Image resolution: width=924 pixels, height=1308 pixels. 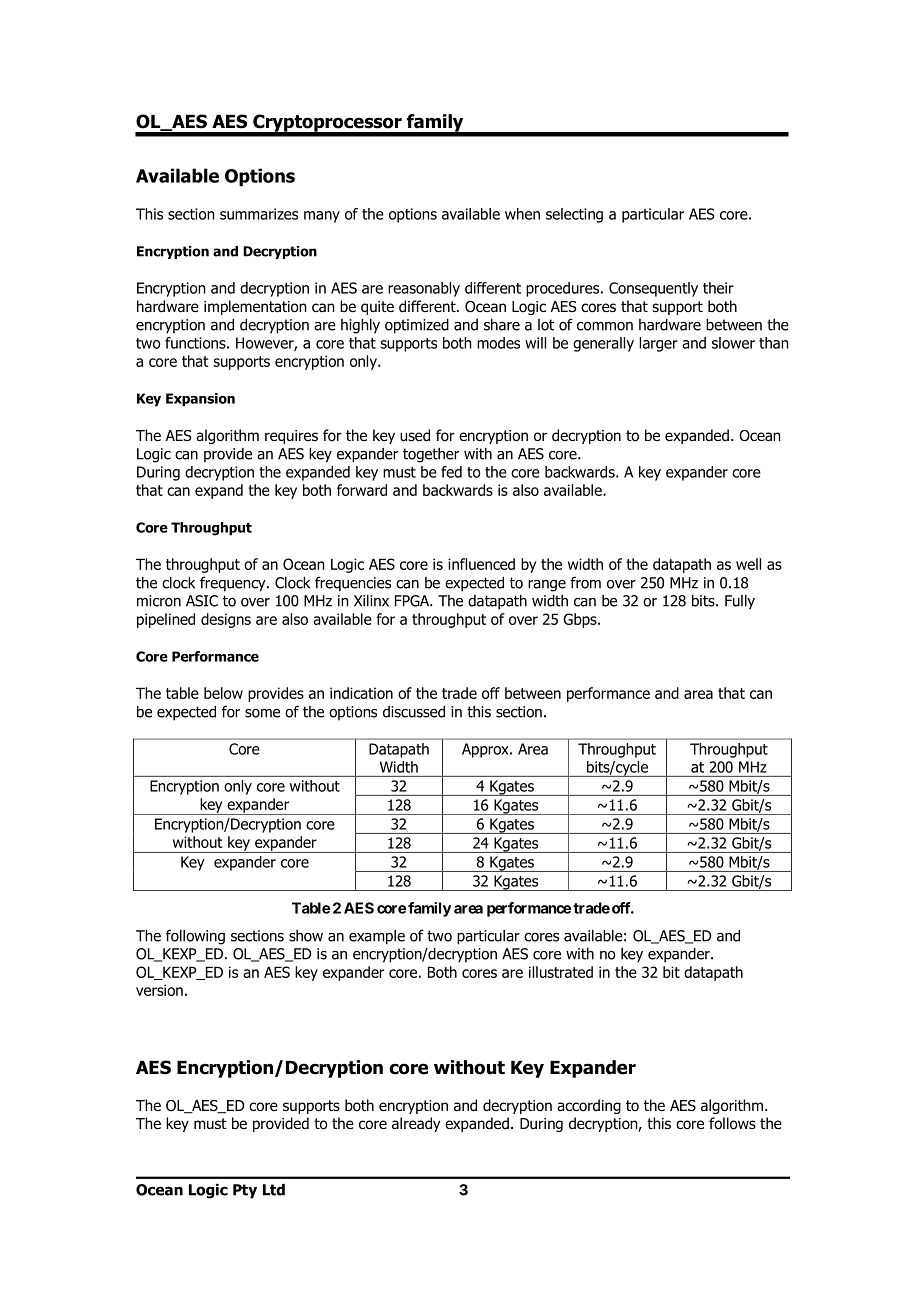 I want to click on Pty, so click(x=245, y=1191).
